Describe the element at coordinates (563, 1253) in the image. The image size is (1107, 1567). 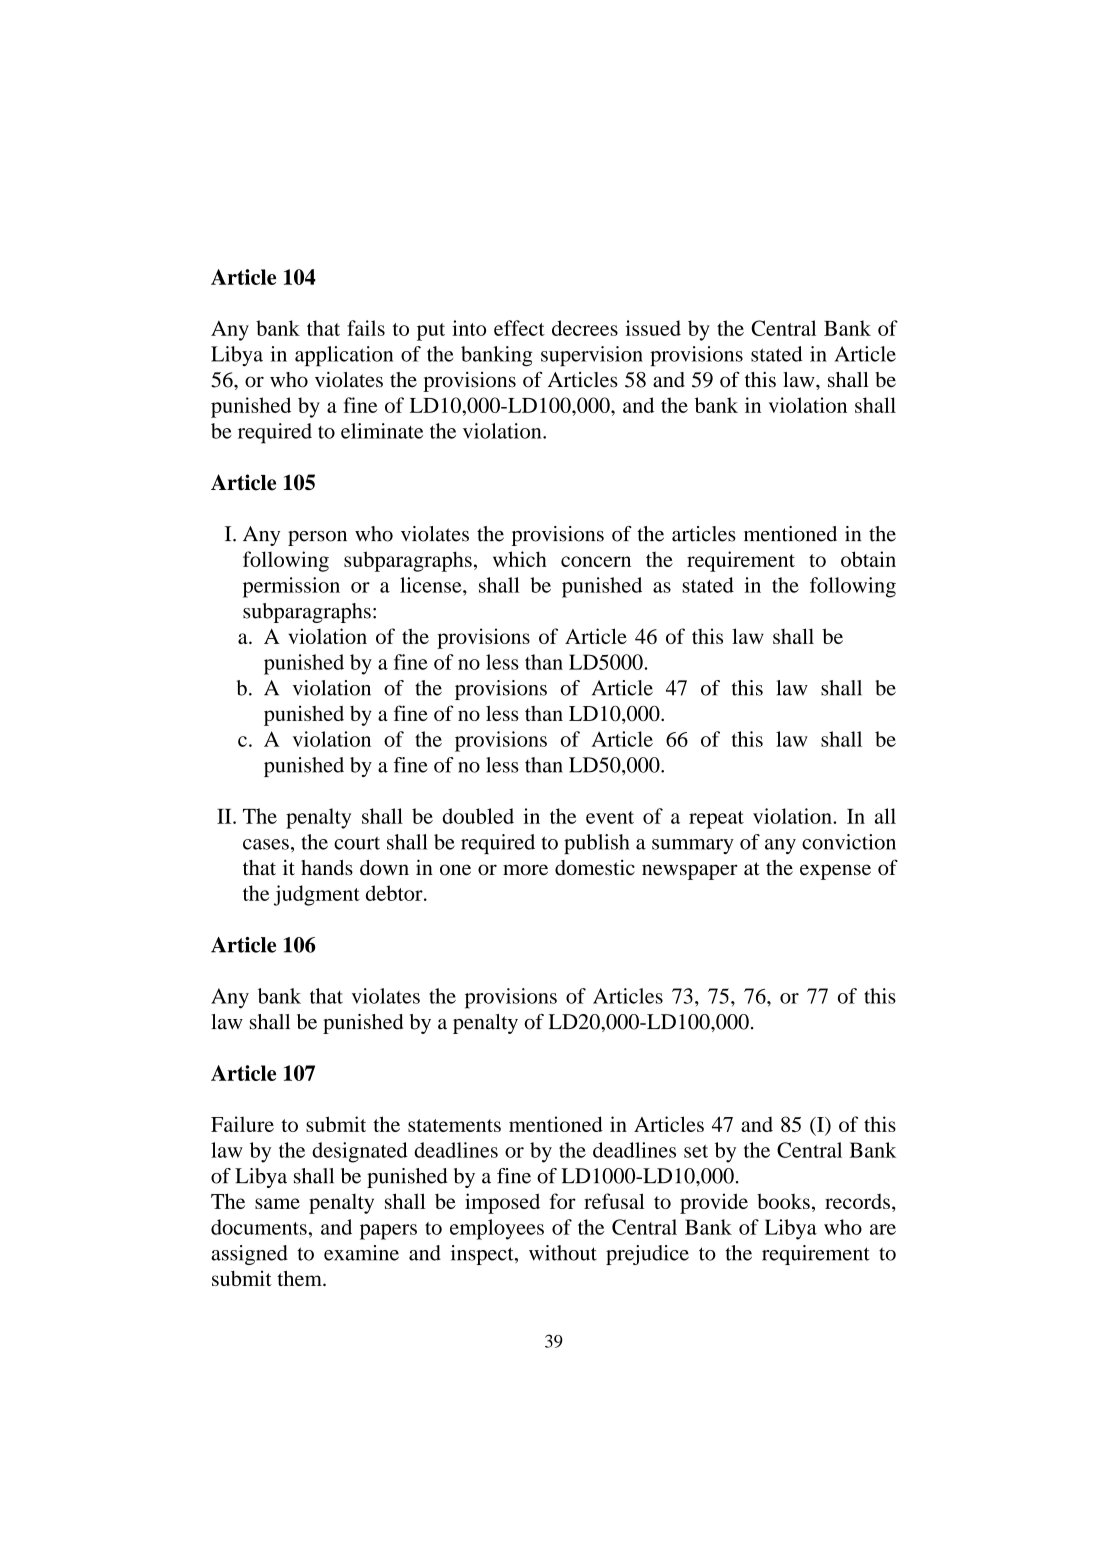
I see `without` at that location.
